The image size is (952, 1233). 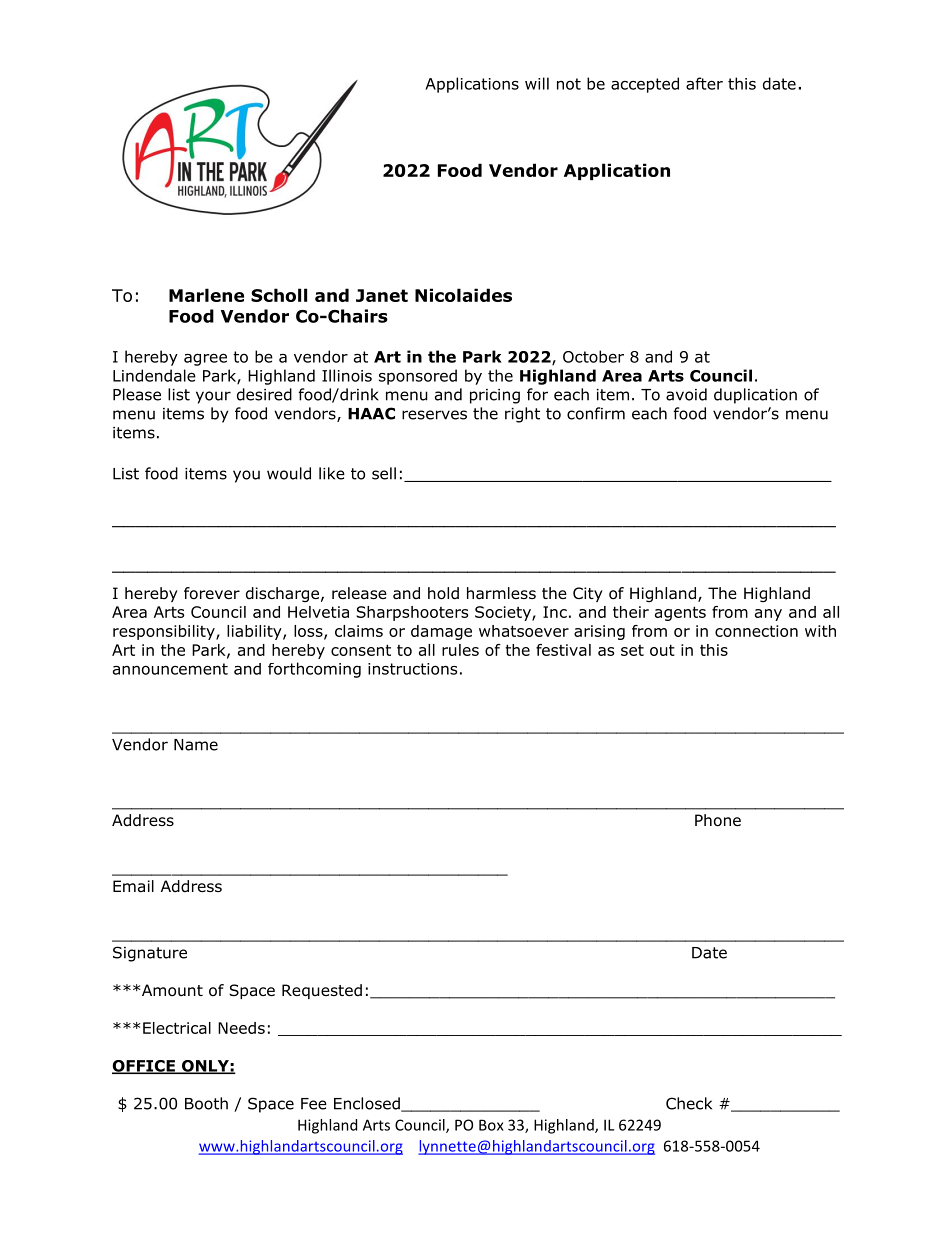 What do you see at coordinates (206, 295) in the screenshot?
I see `Marlene` at bounding box center [206, 295].
